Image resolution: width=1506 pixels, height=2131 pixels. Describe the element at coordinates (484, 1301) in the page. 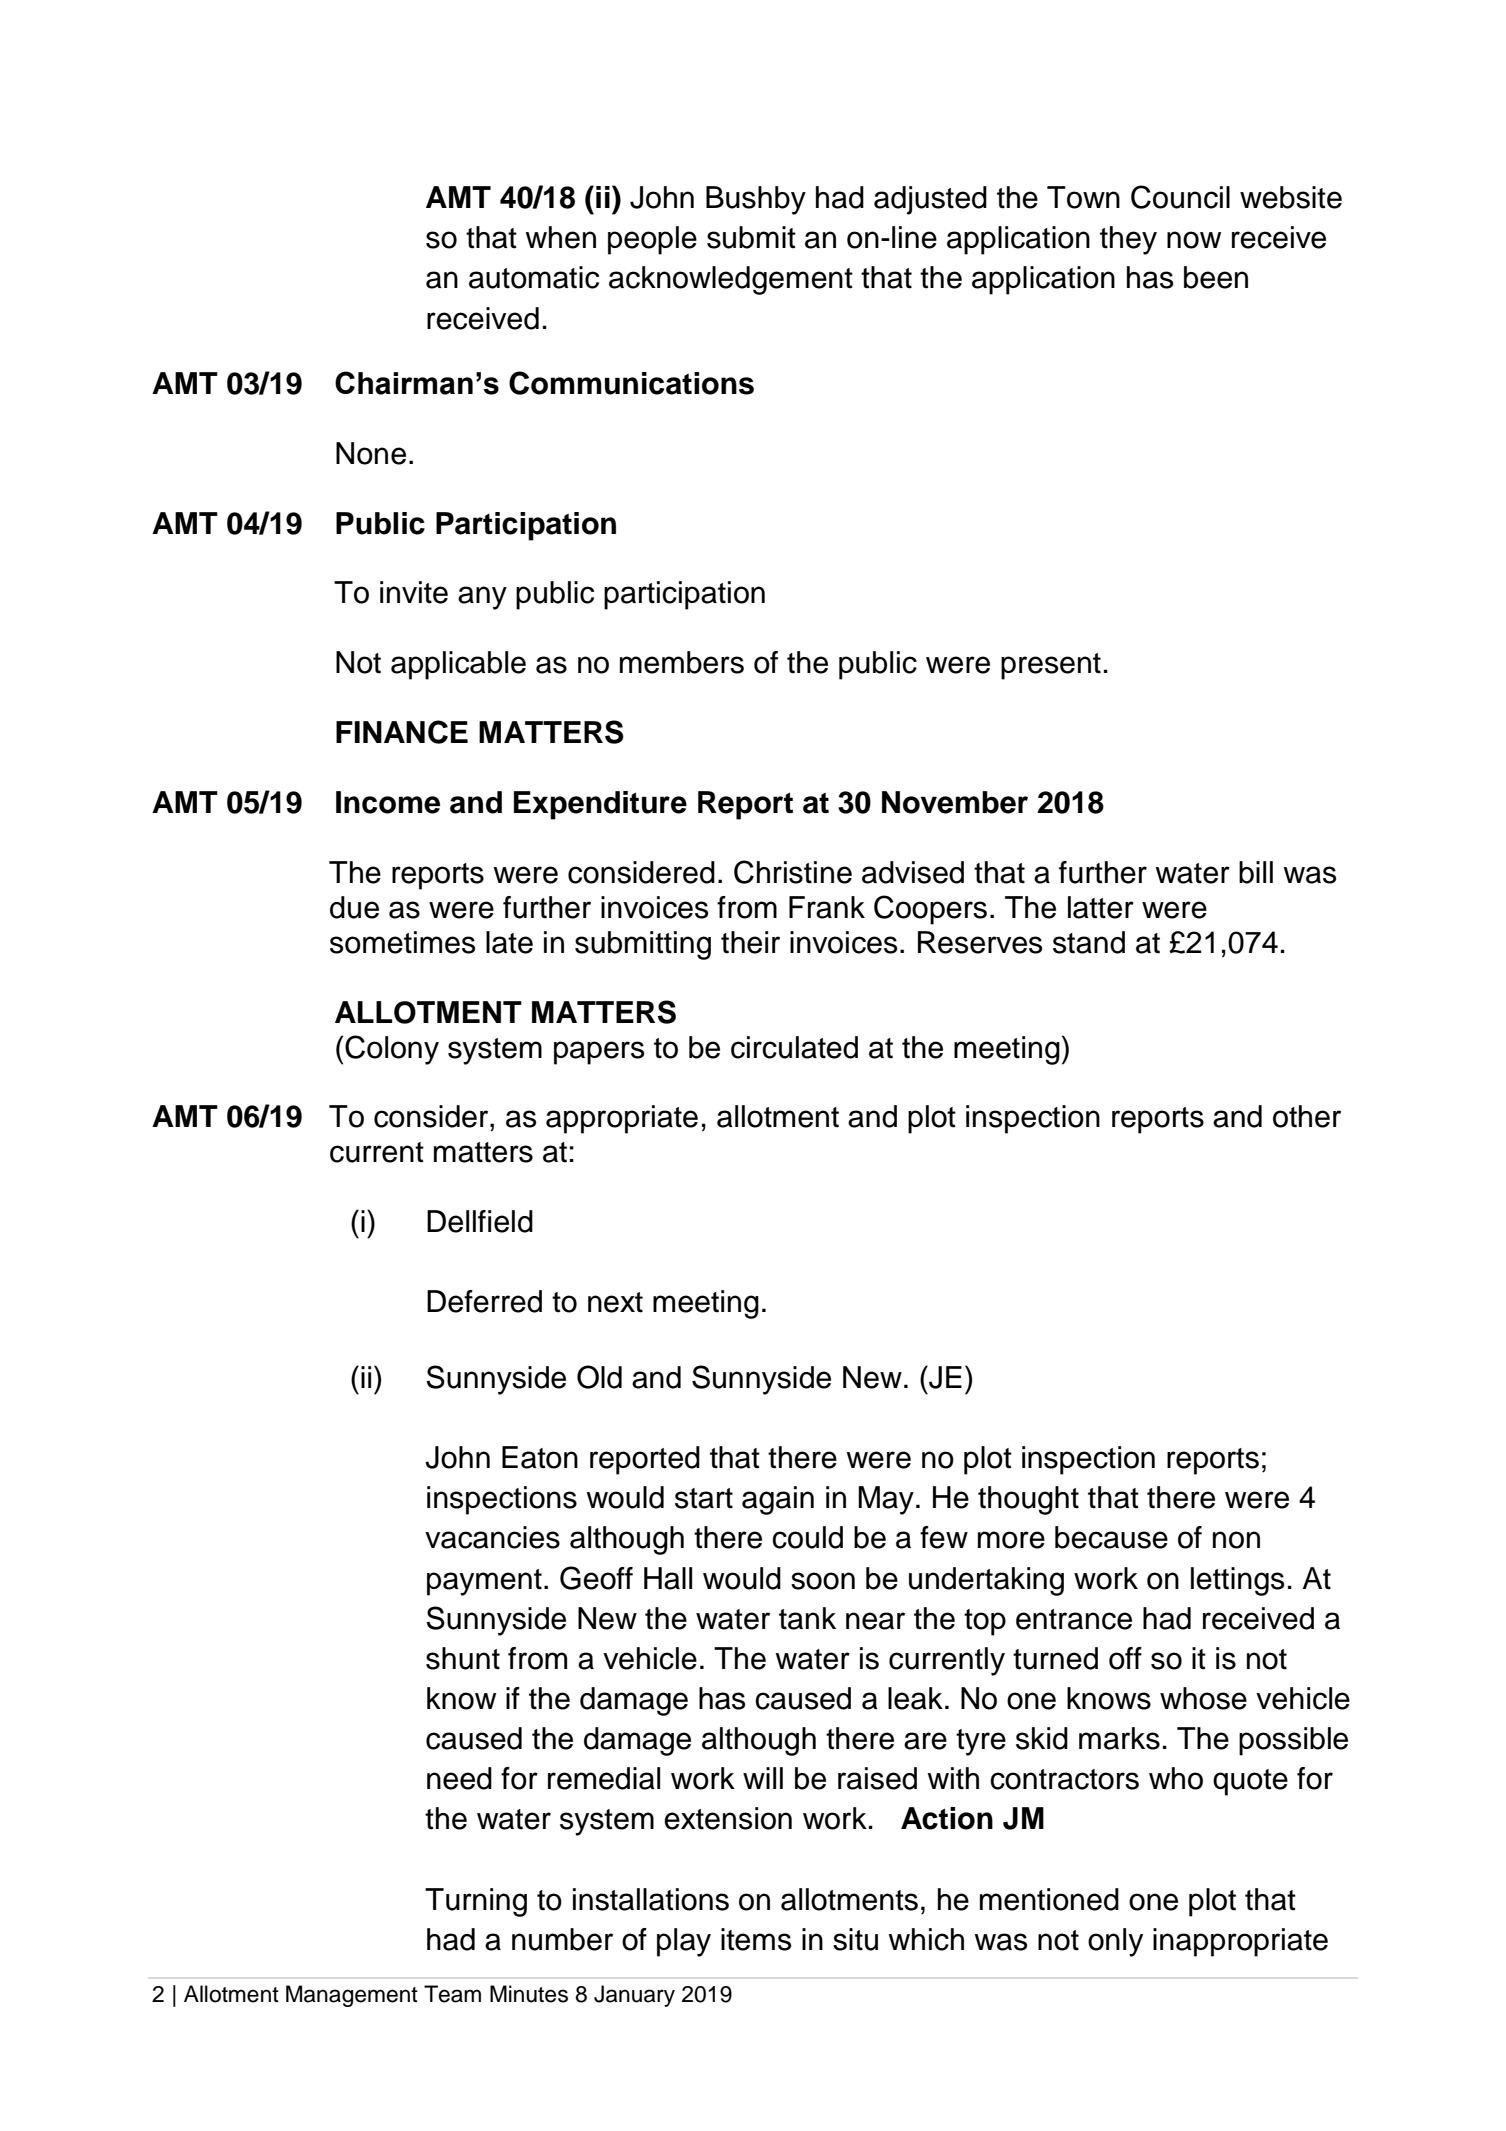

I see `Deferred` at that location.
